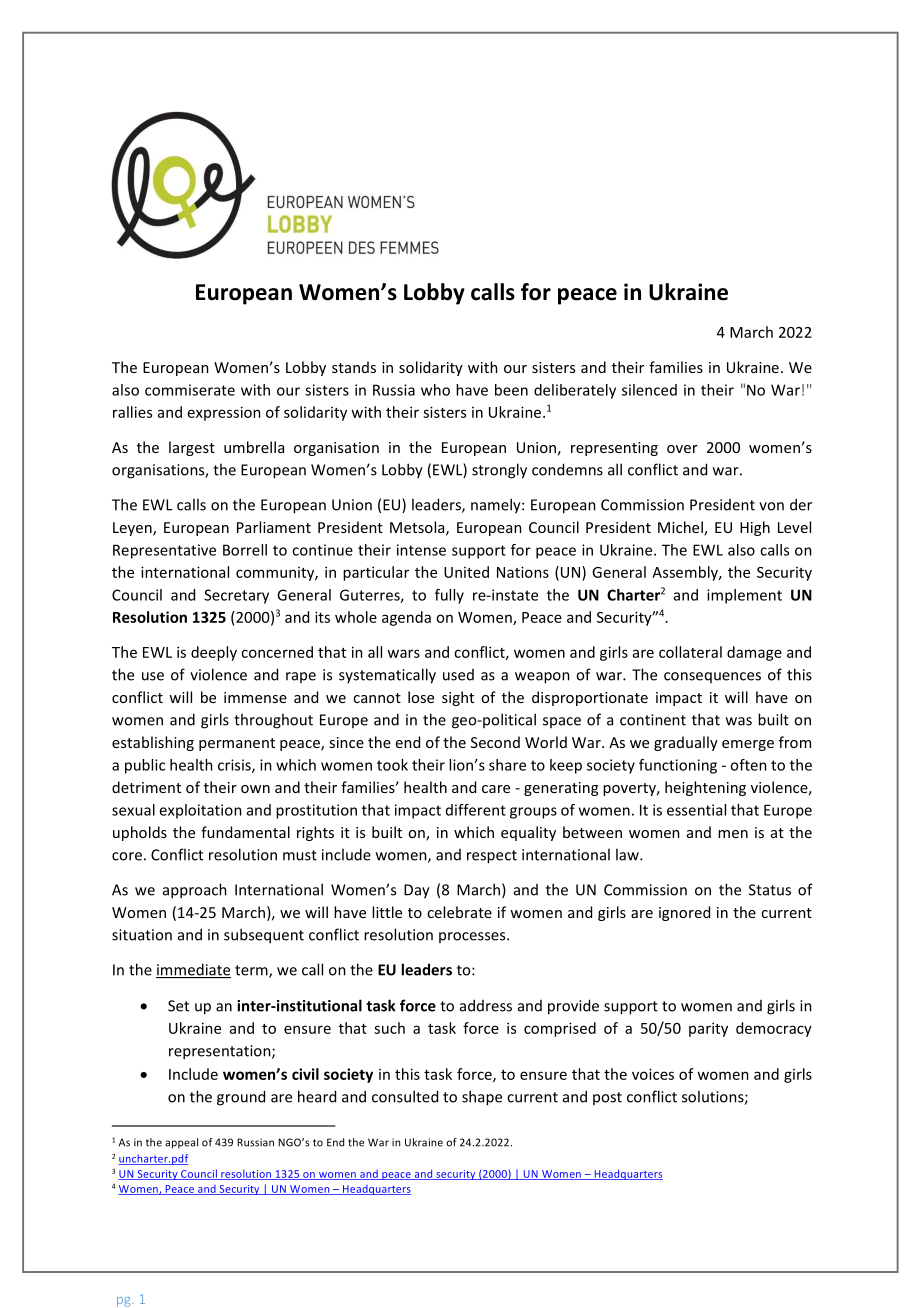  I want to click on crisis, so click(235, 766).
